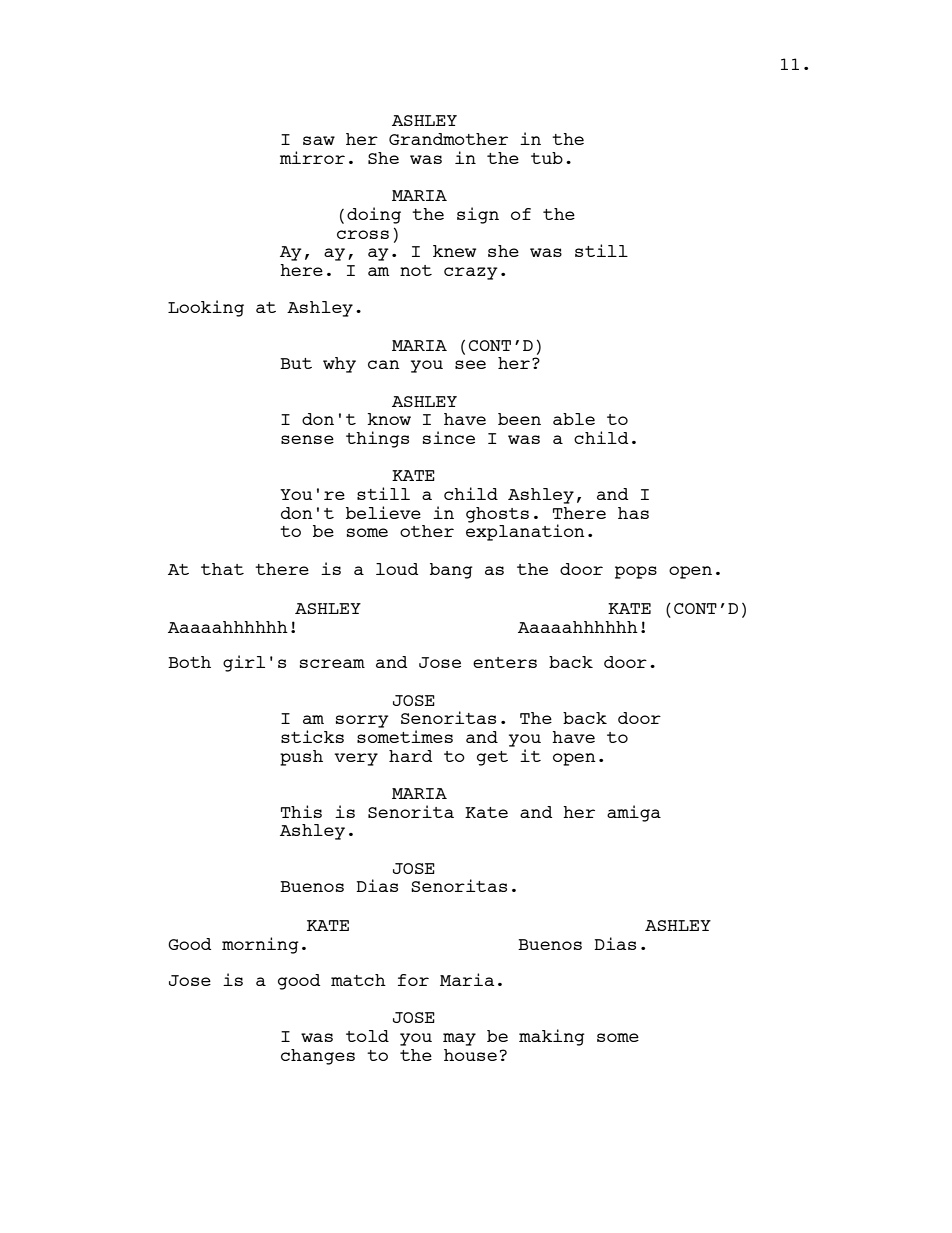 Image resolution: width=952 pixels, height=1233 pixels. I want to click on hard, so click(410, 756).
